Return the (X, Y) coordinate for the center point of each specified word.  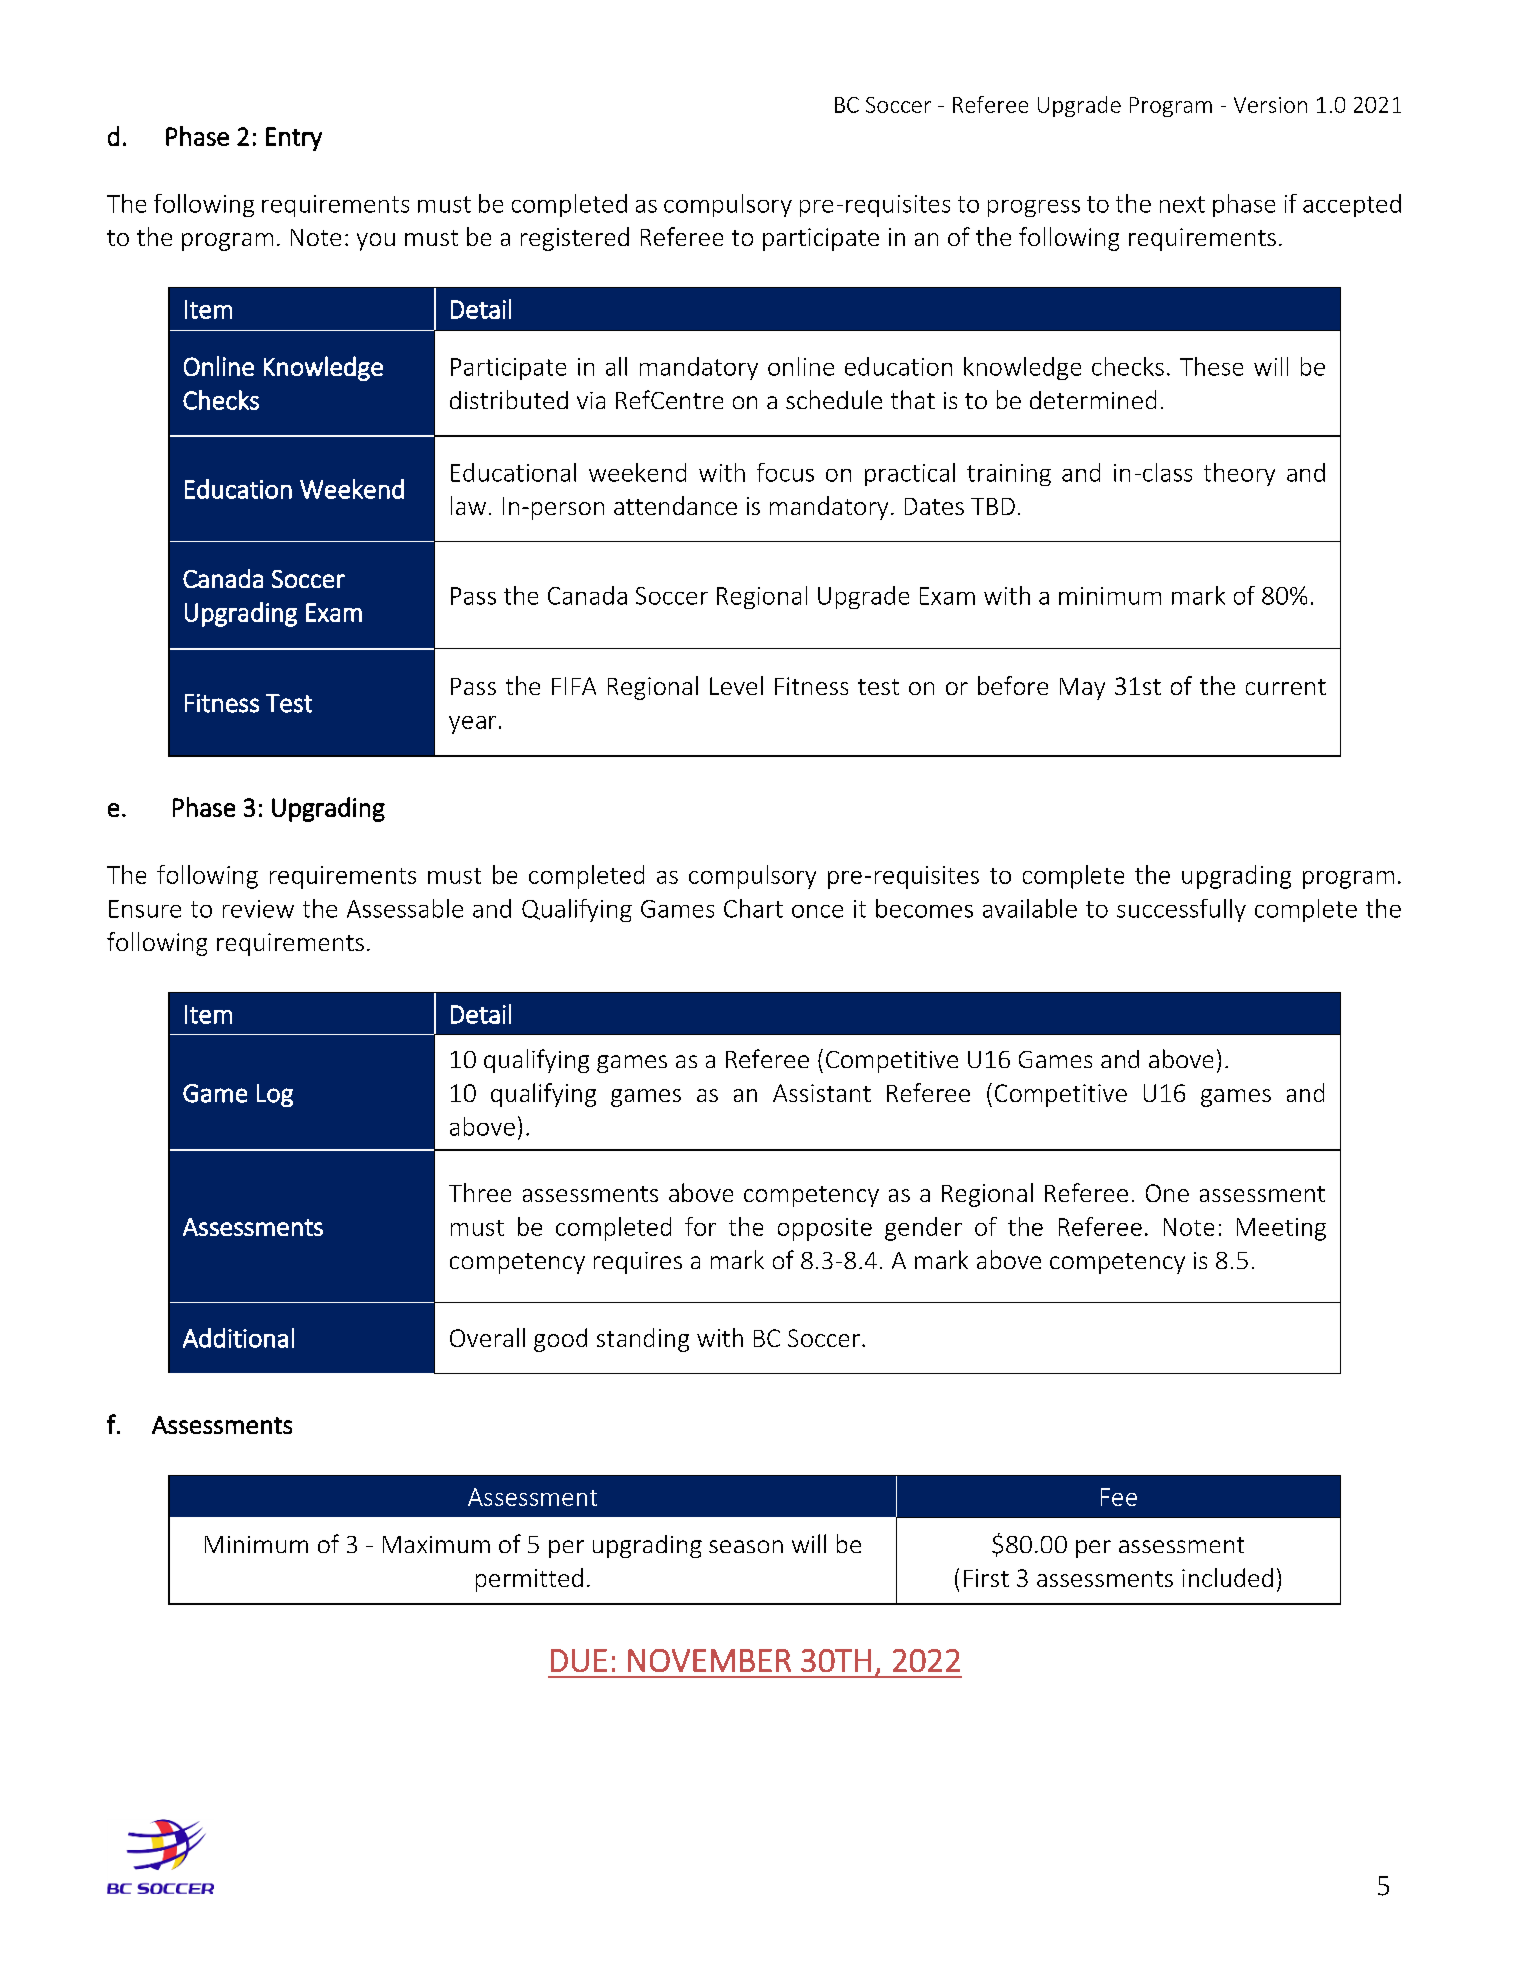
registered (575, 239)
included (1227, 1577)
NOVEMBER (709, 1660)
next (1182, 204)
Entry (294, 139)
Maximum (436, 1544)
